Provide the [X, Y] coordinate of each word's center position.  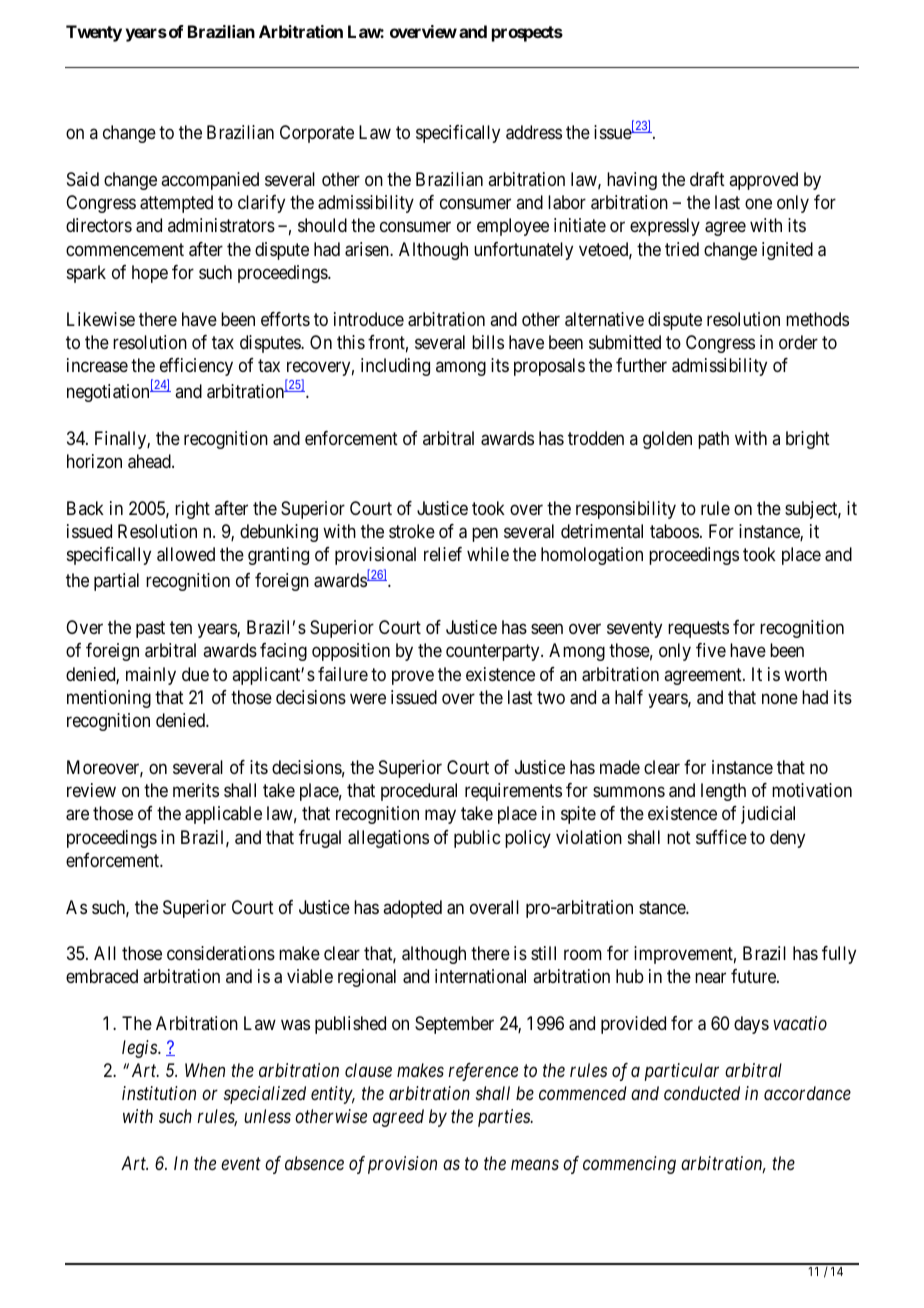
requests [698, 629]
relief [443, 554]
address [534, 132]
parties [505, 1118]
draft [707, 179]
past [150, 629]
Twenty [94, 33]
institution [159, 1093]
